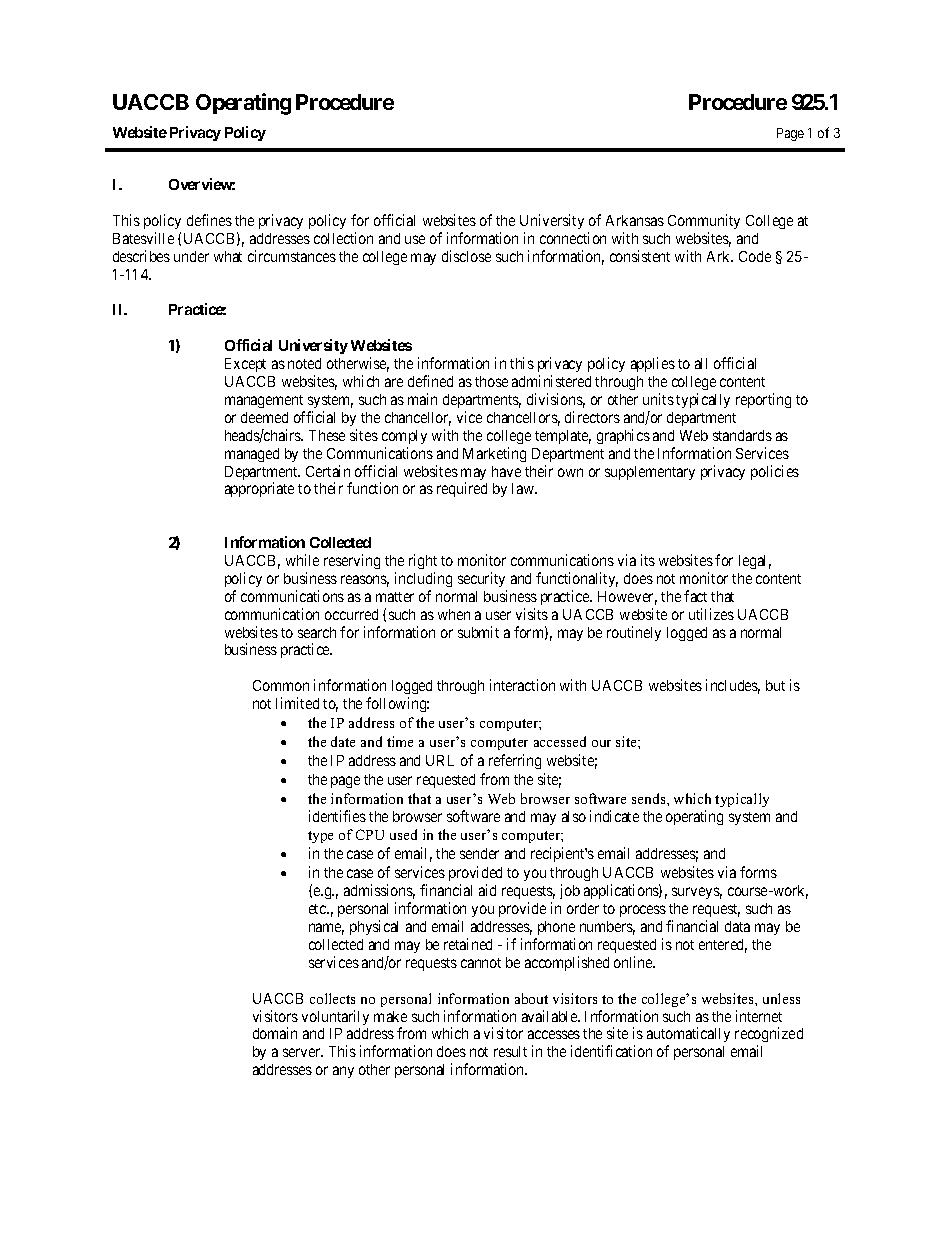  What do you see at coordinates (228, 256) in the page?
I see `what` at bounding box center [228, 256].
